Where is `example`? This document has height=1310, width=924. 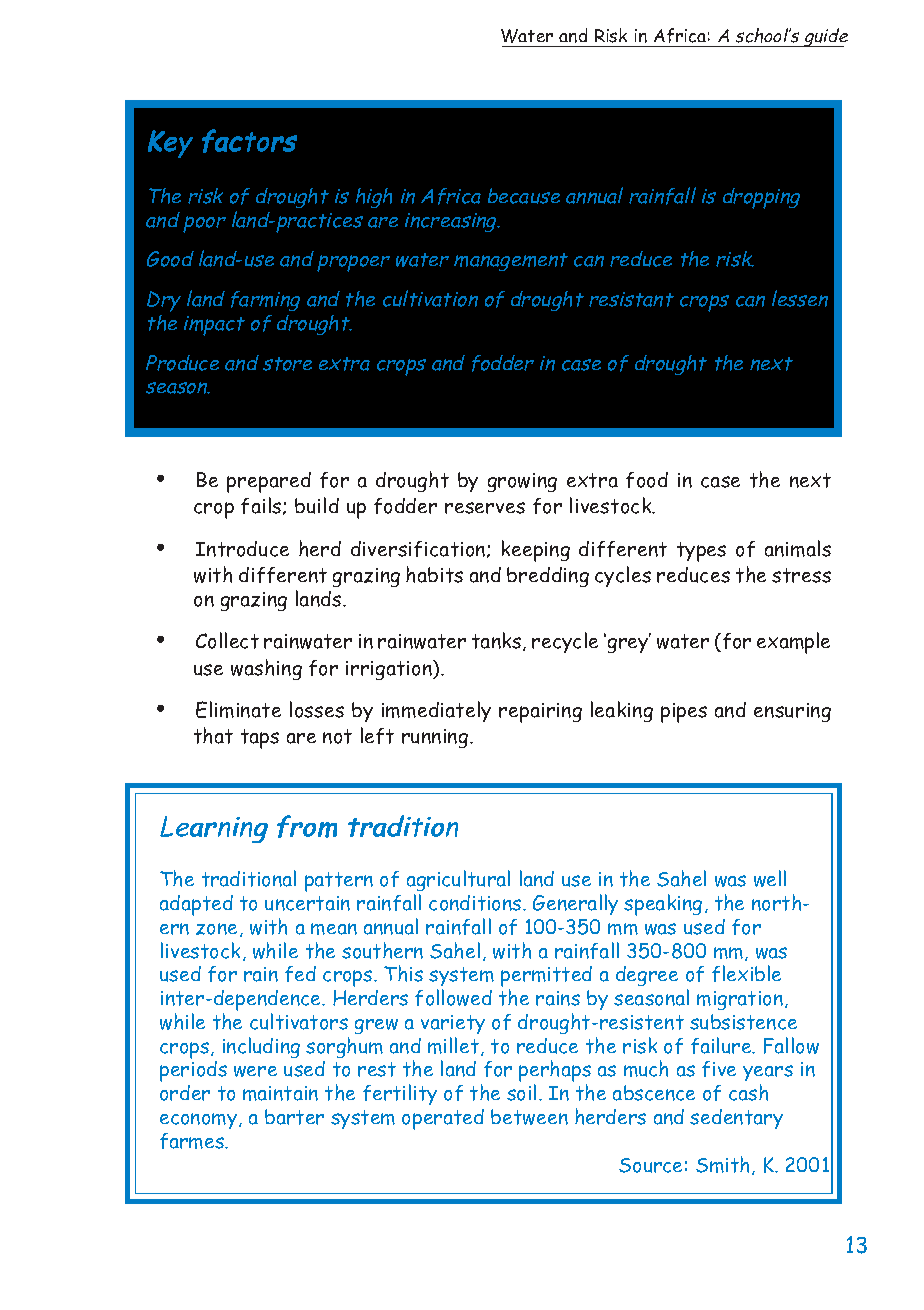
example is located at coordinates (793, 643).
